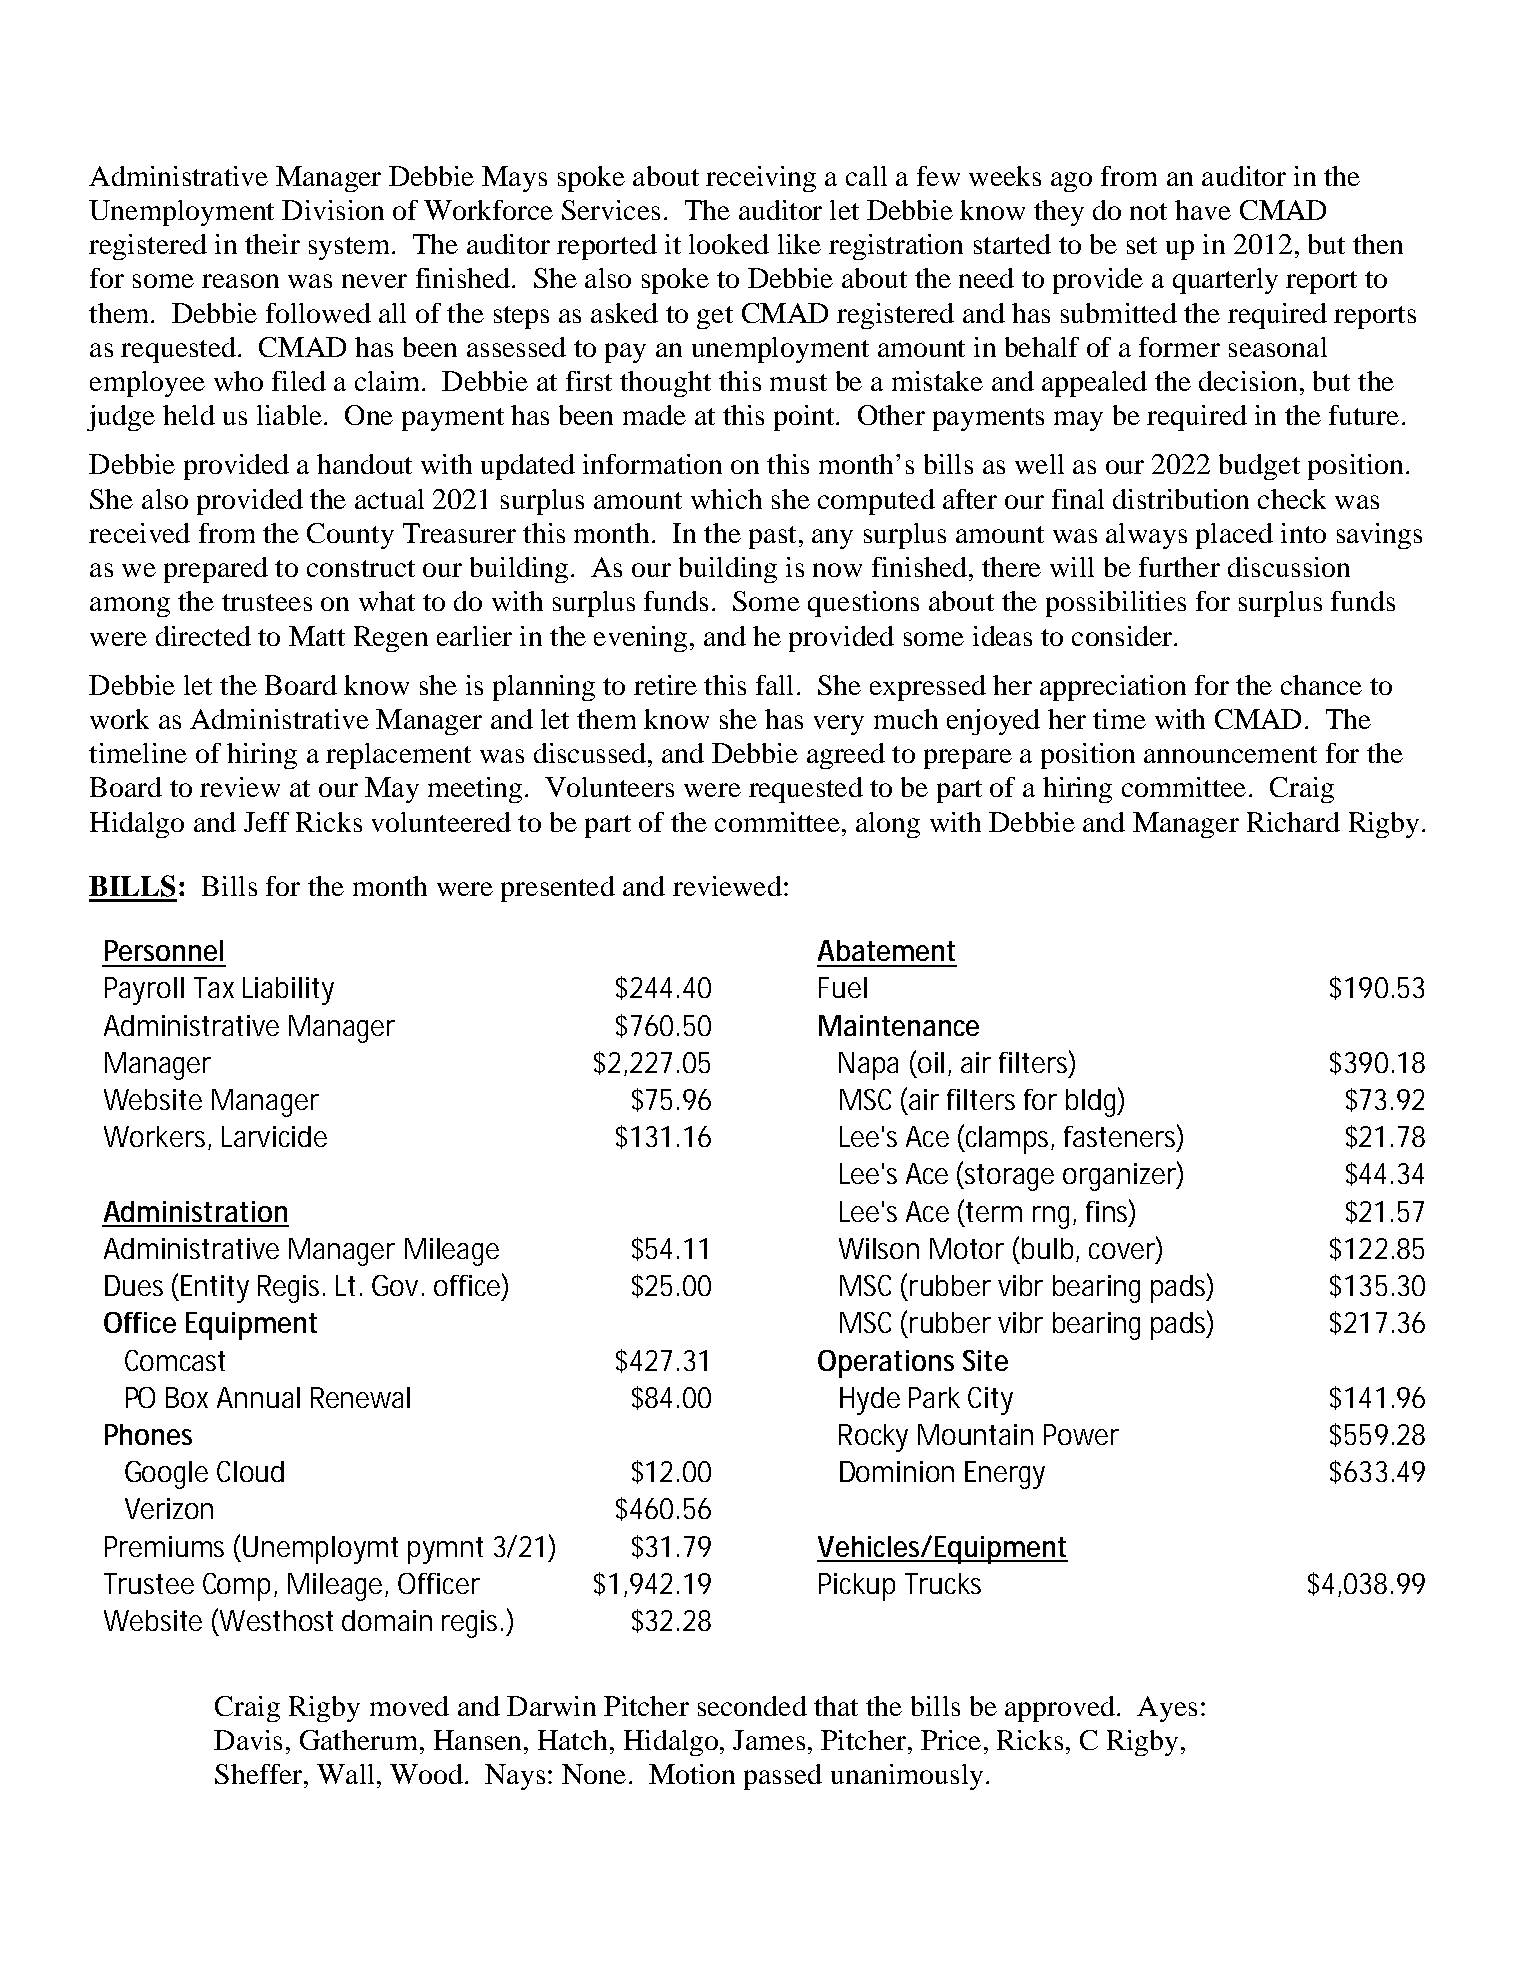 The image size is (1518, 1965). I want to click on looked, so click(729, 244).
